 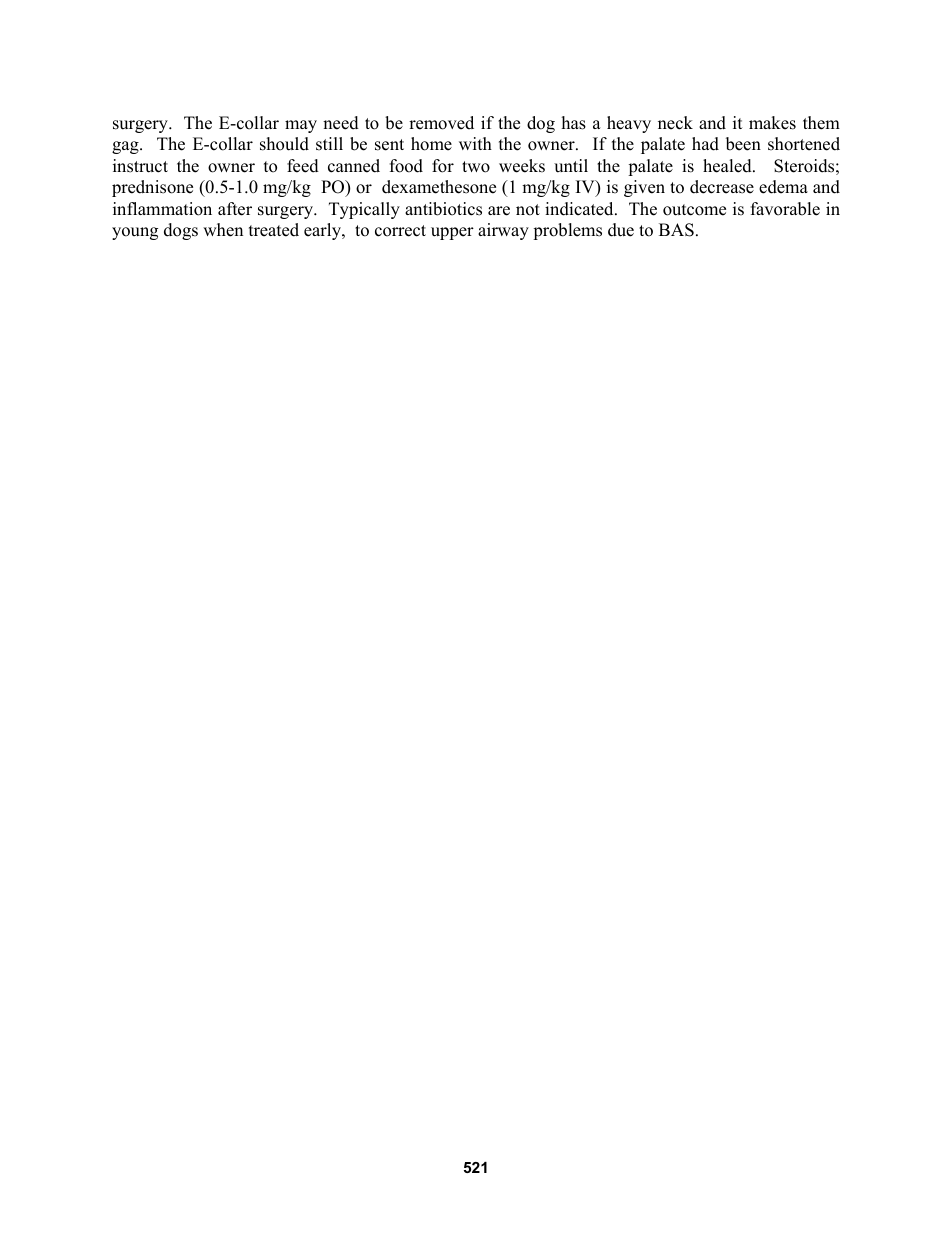 I want to click on may, so click(x=301, y=126).
